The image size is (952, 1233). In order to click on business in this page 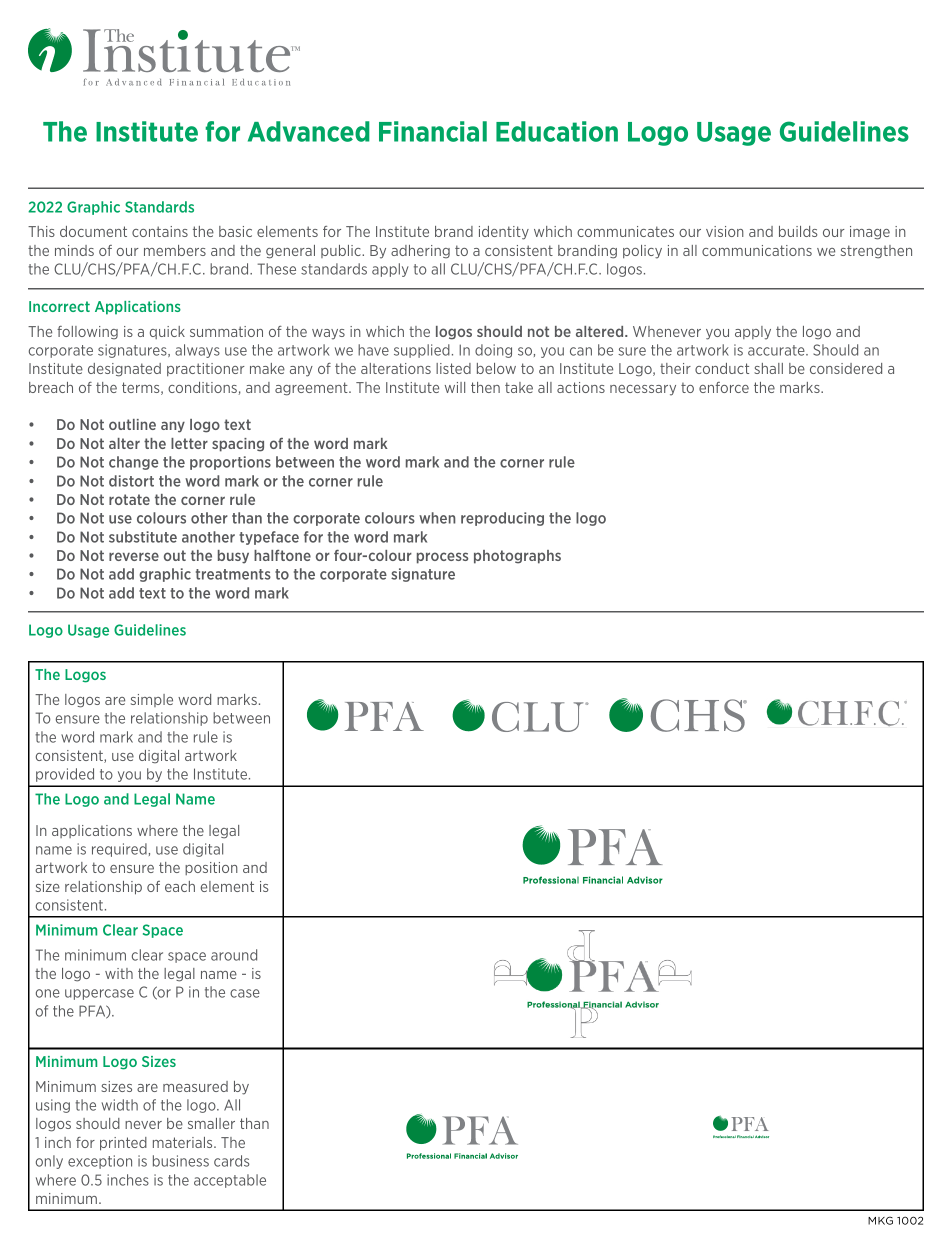, I will do `click(181, 1161)`.
